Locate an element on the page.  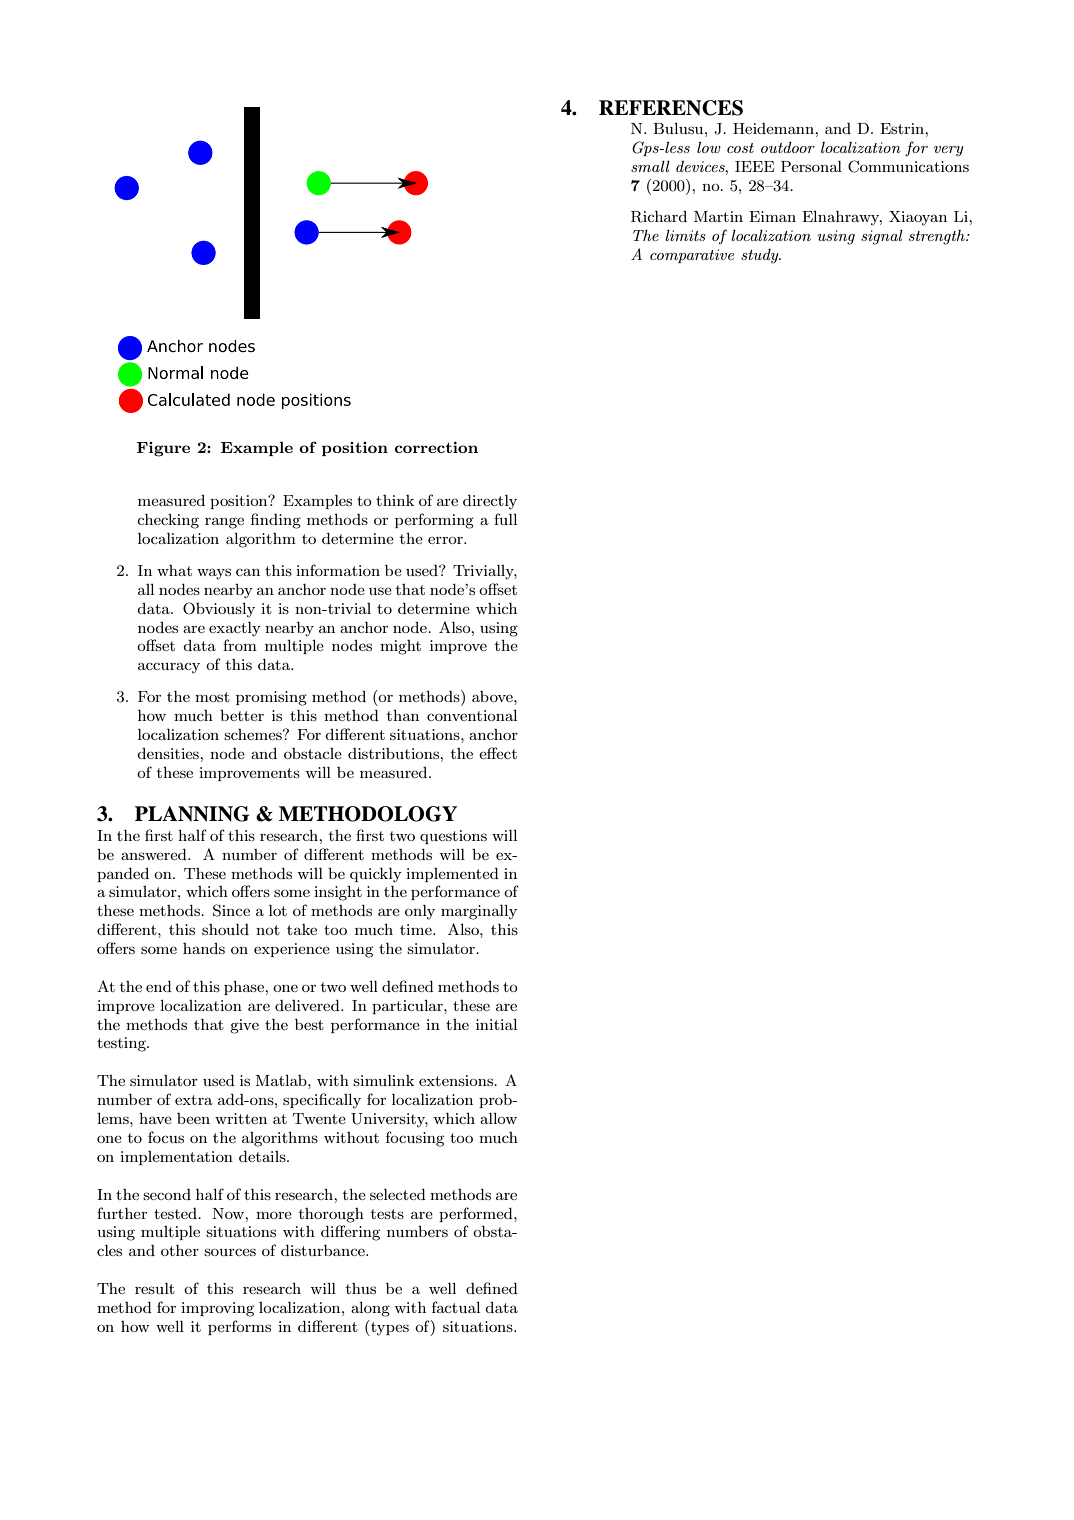
initial is located at coordinates (496, 1024).
